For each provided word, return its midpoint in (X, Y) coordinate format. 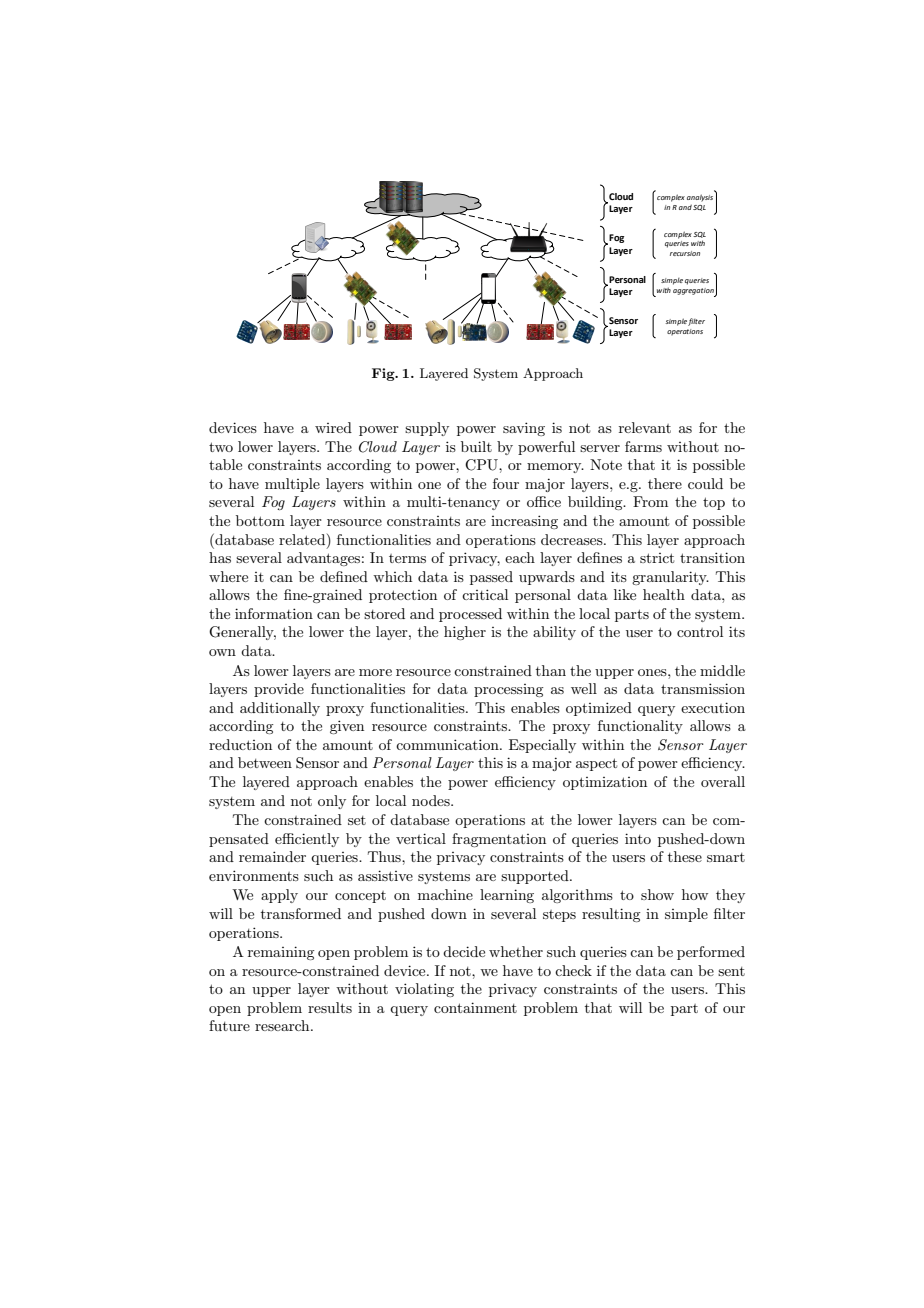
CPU (482, 465)
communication (448, 744)
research (283, 1025)
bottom (260, 520)
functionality (640, 727)
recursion (685, 253)
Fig (384, 374)
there (665, 483)
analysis (701, 197)
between (265, 762)
